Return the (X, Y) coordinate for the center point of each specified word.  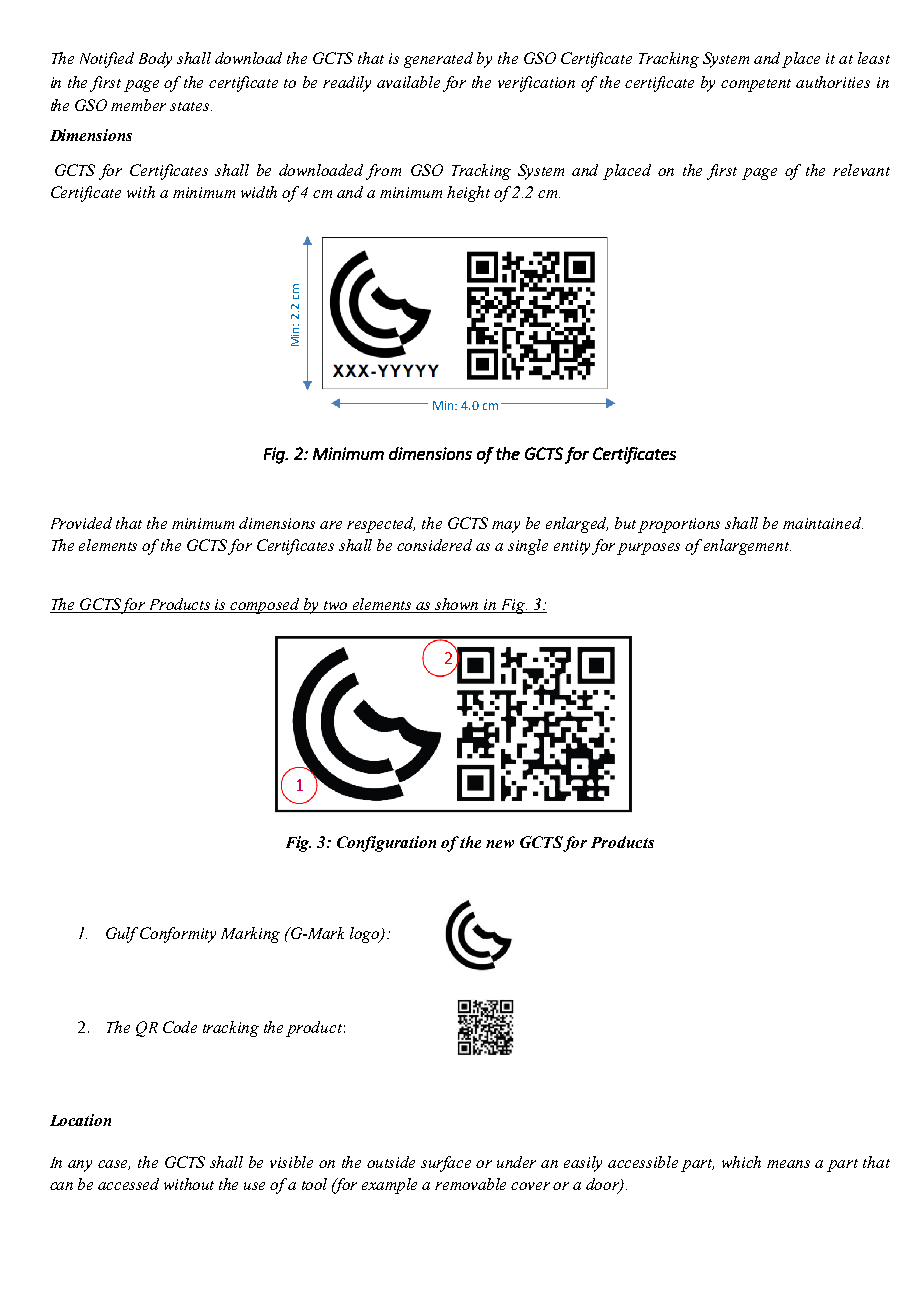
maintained (823, 523)
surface (446, 1164)
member (138, 105)
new (500, 844)
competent (756, 85)
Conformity (178, 935)
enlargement (747, 547)
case (114, 1165)
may (506, 527)
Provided (81, 523)
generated (438, 60)
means (788, 1164)
